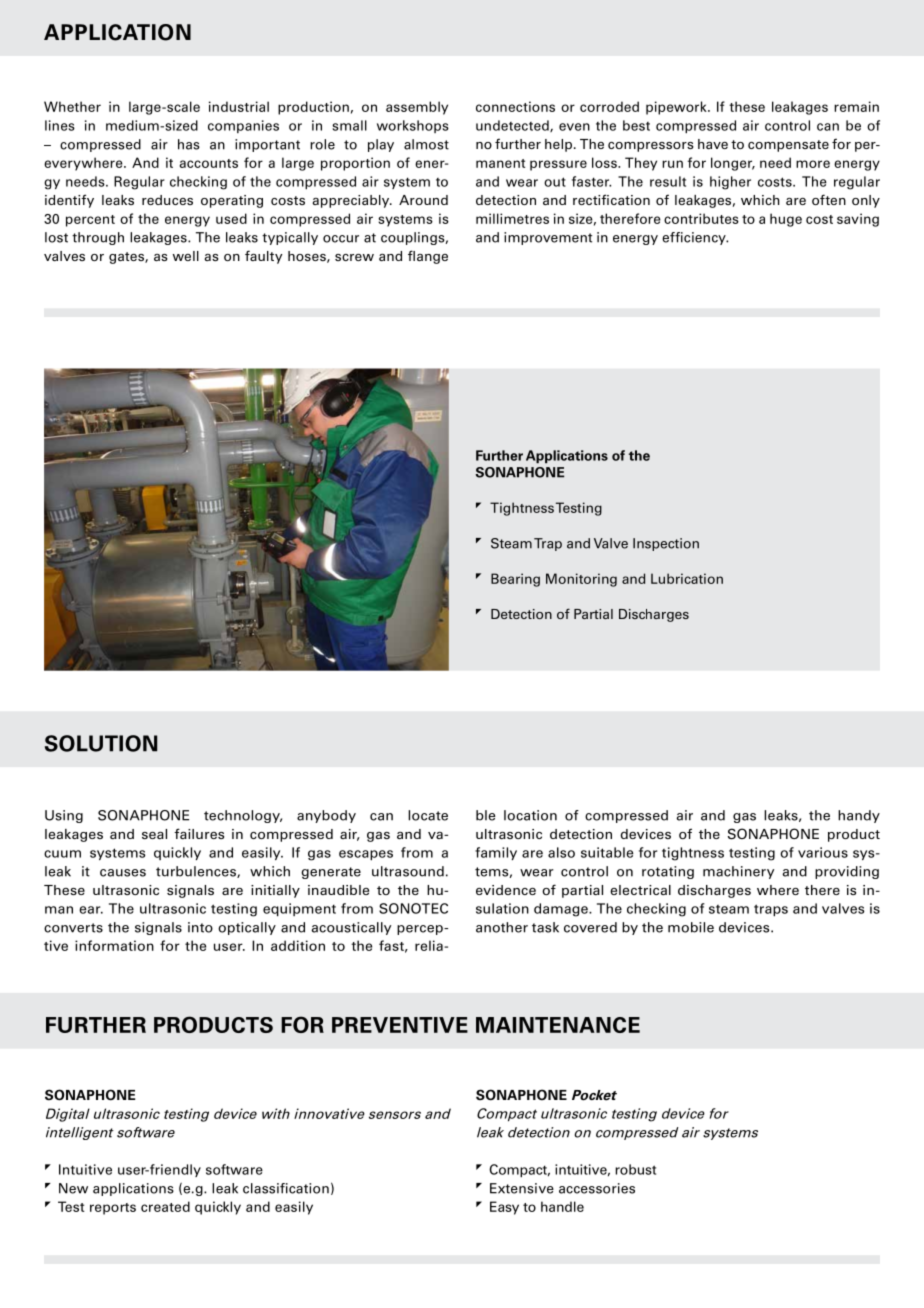  What do you see at coordinates (738, 872) in the document?
I see `machinery` at bounding box center [738, 872].
